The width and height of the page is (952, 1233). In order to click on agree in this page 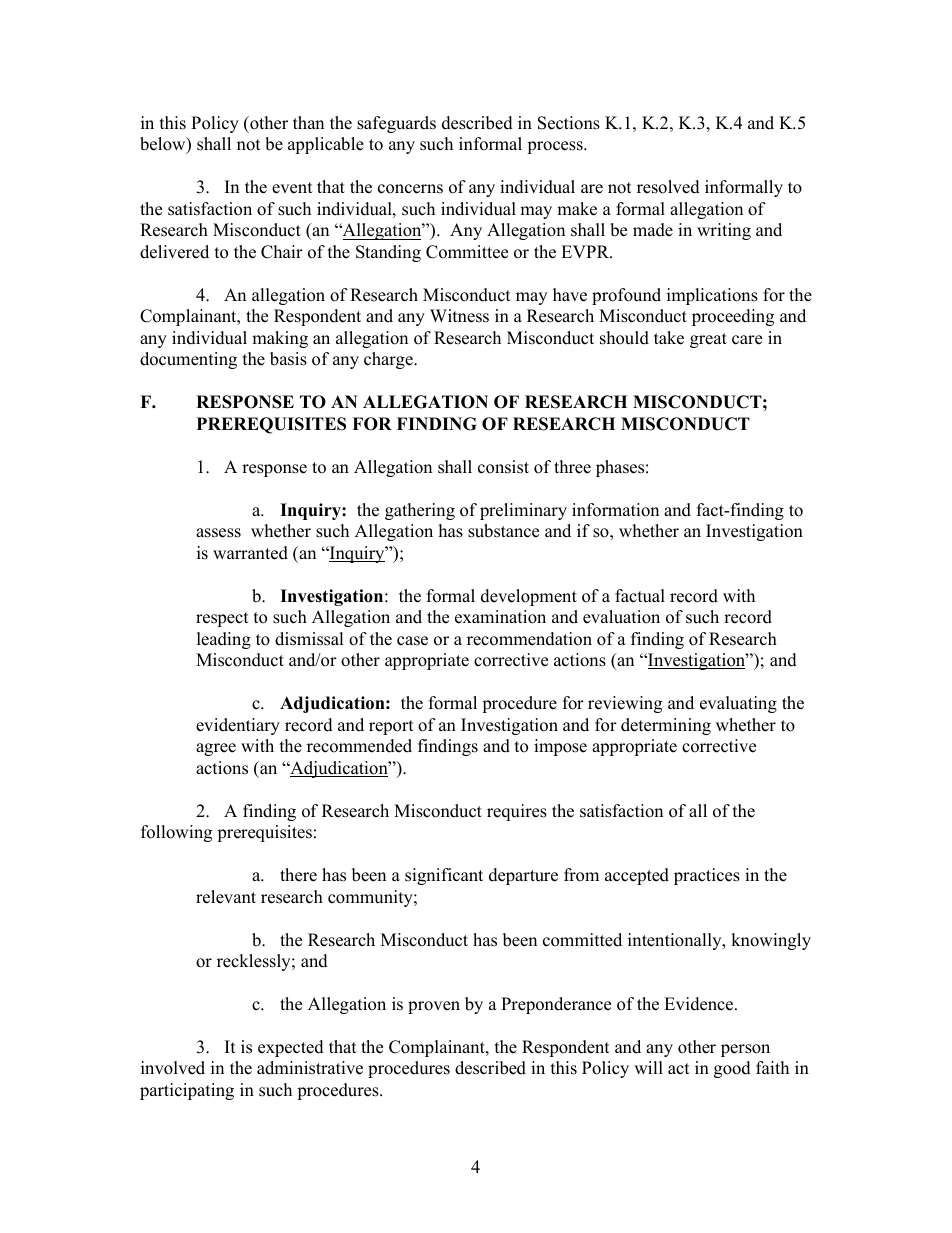, I will do `click(216, 749)`.
